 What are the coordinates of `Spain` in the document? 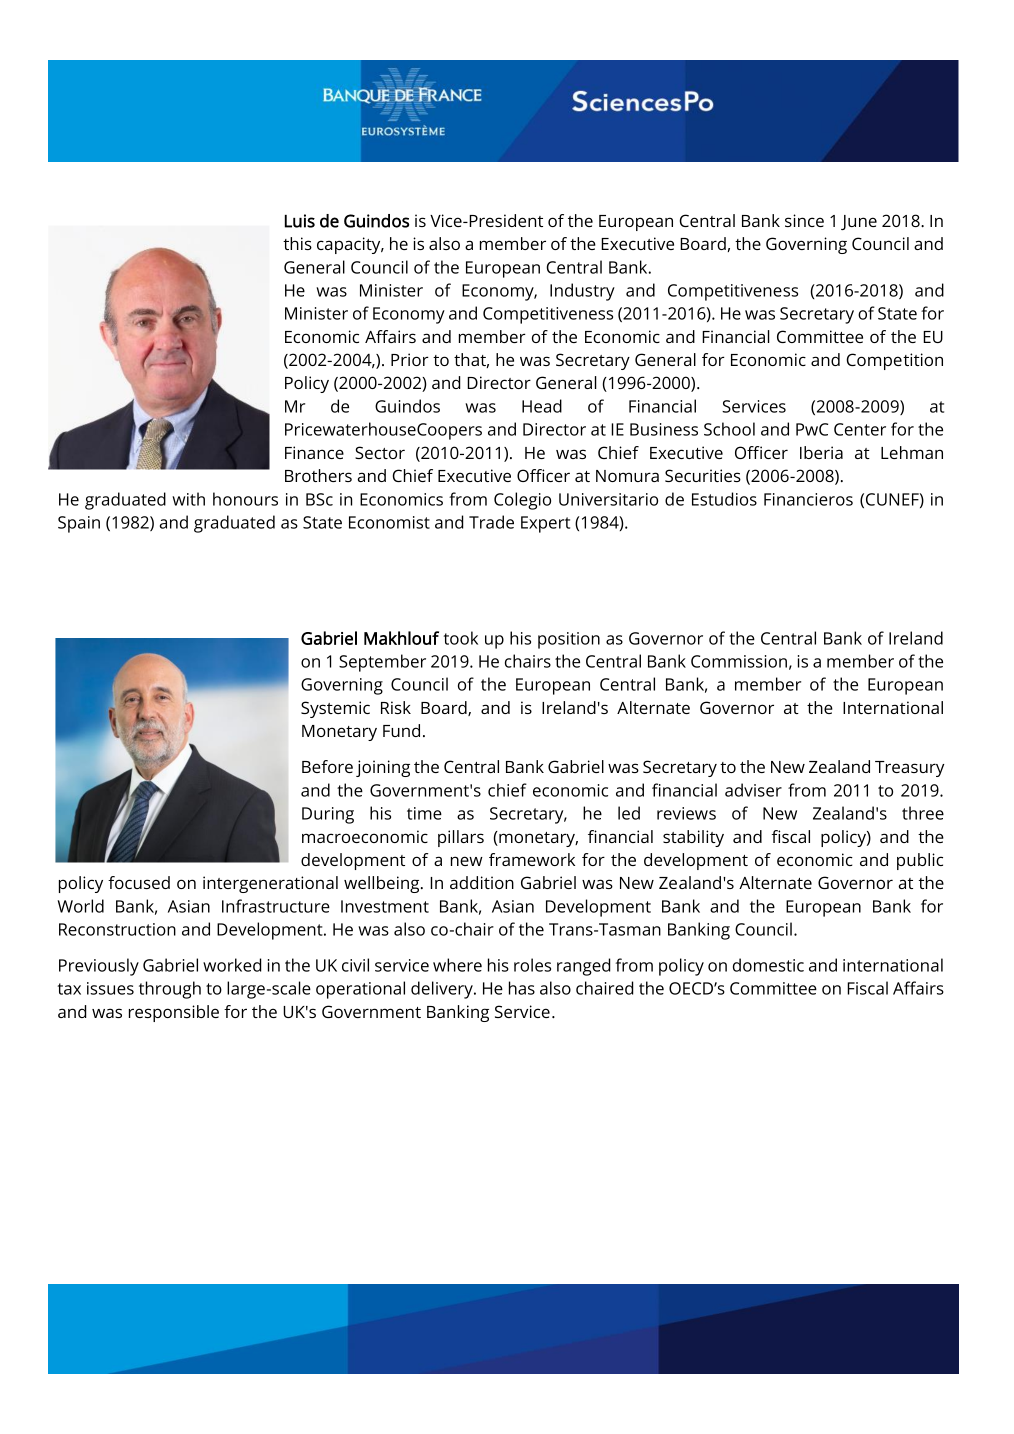 It's located at (79, 524).
